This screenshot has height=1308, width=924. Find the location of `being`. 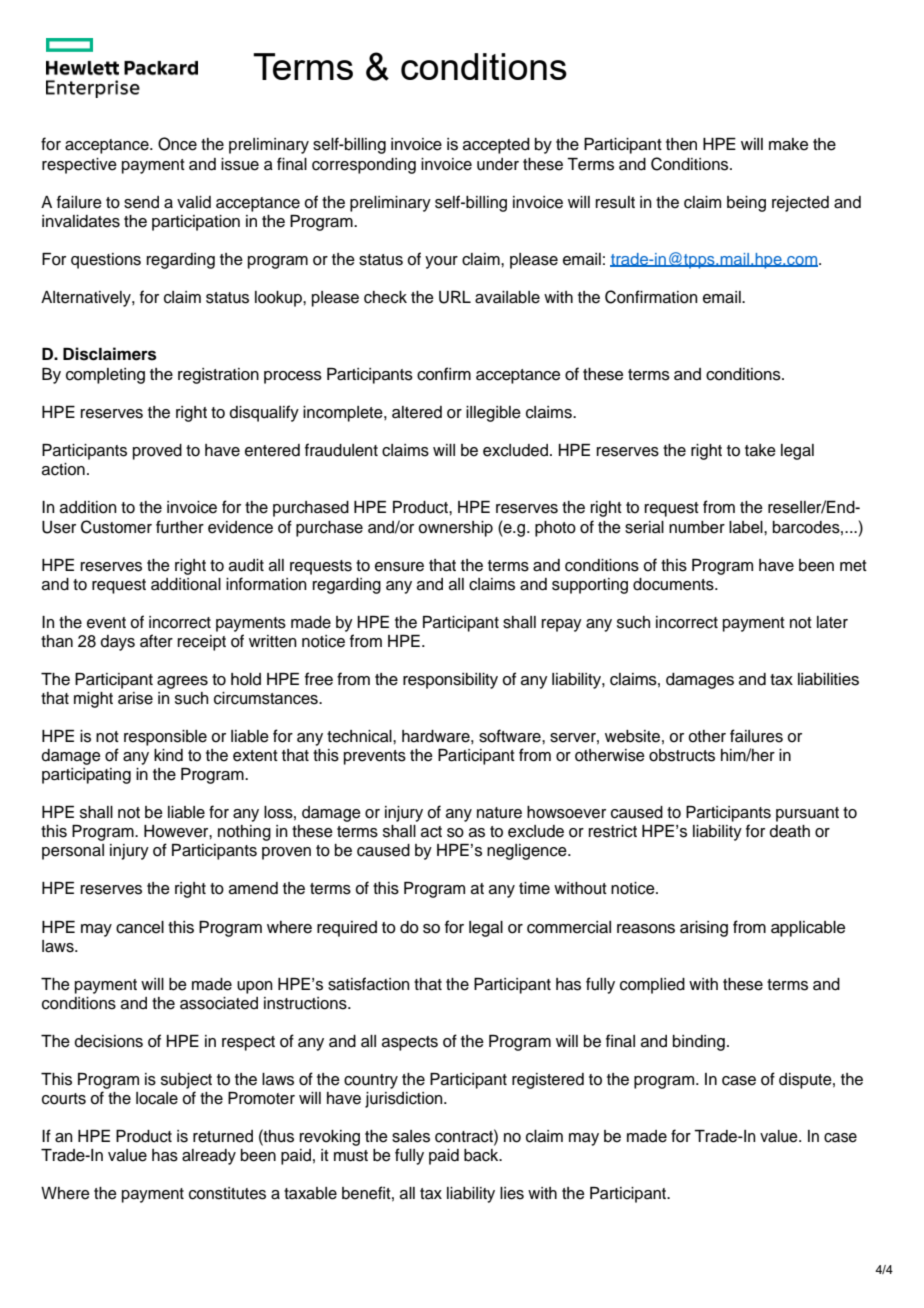

being is located at coordinates (746, 204).
